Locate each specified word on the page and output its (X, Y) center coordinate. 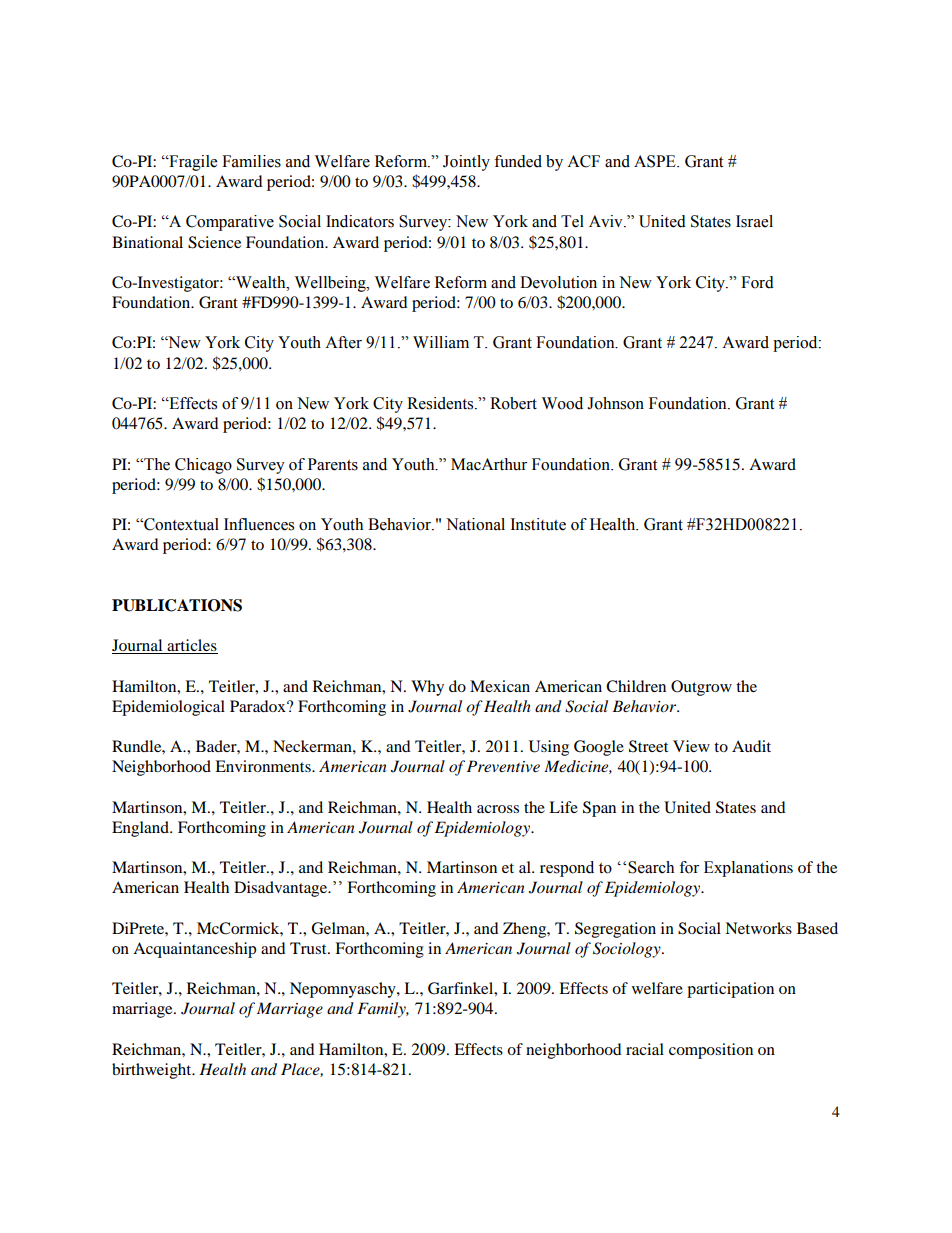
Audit (751, 746)
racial (645, 1049)
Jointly (466, 163)
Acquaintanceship (194, 950)
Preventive (503, 766)
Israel (754, 221)
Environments (264, 766)
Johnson (615, 403)
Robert (513, 403)
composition (711, 1051)
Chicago (203, 466)
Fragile (192, 163)
